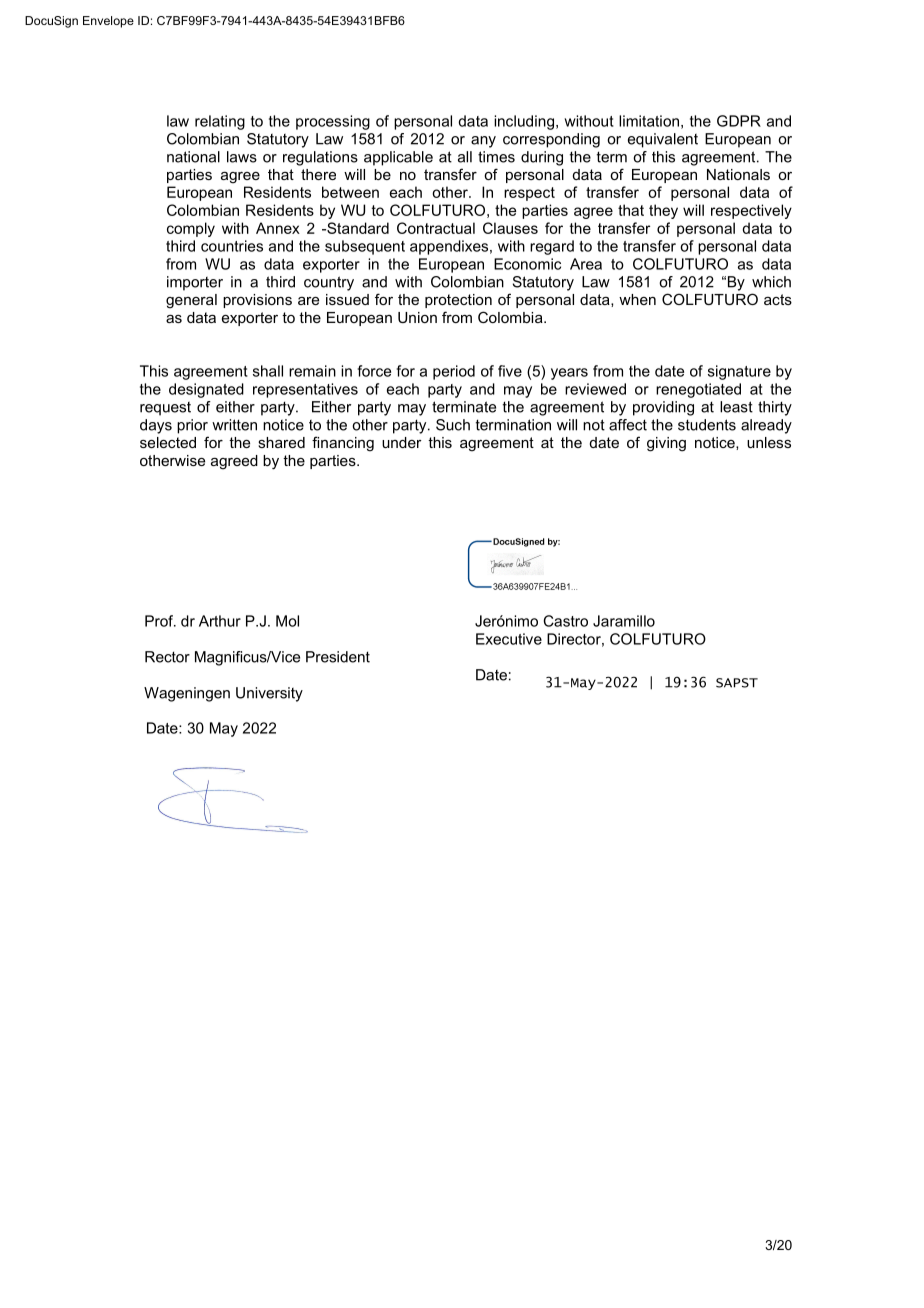 This screenshot has height=1308, width=924. Describe the element at coordinates (666, 444) in the screenshot. I see `giving` at that location.
